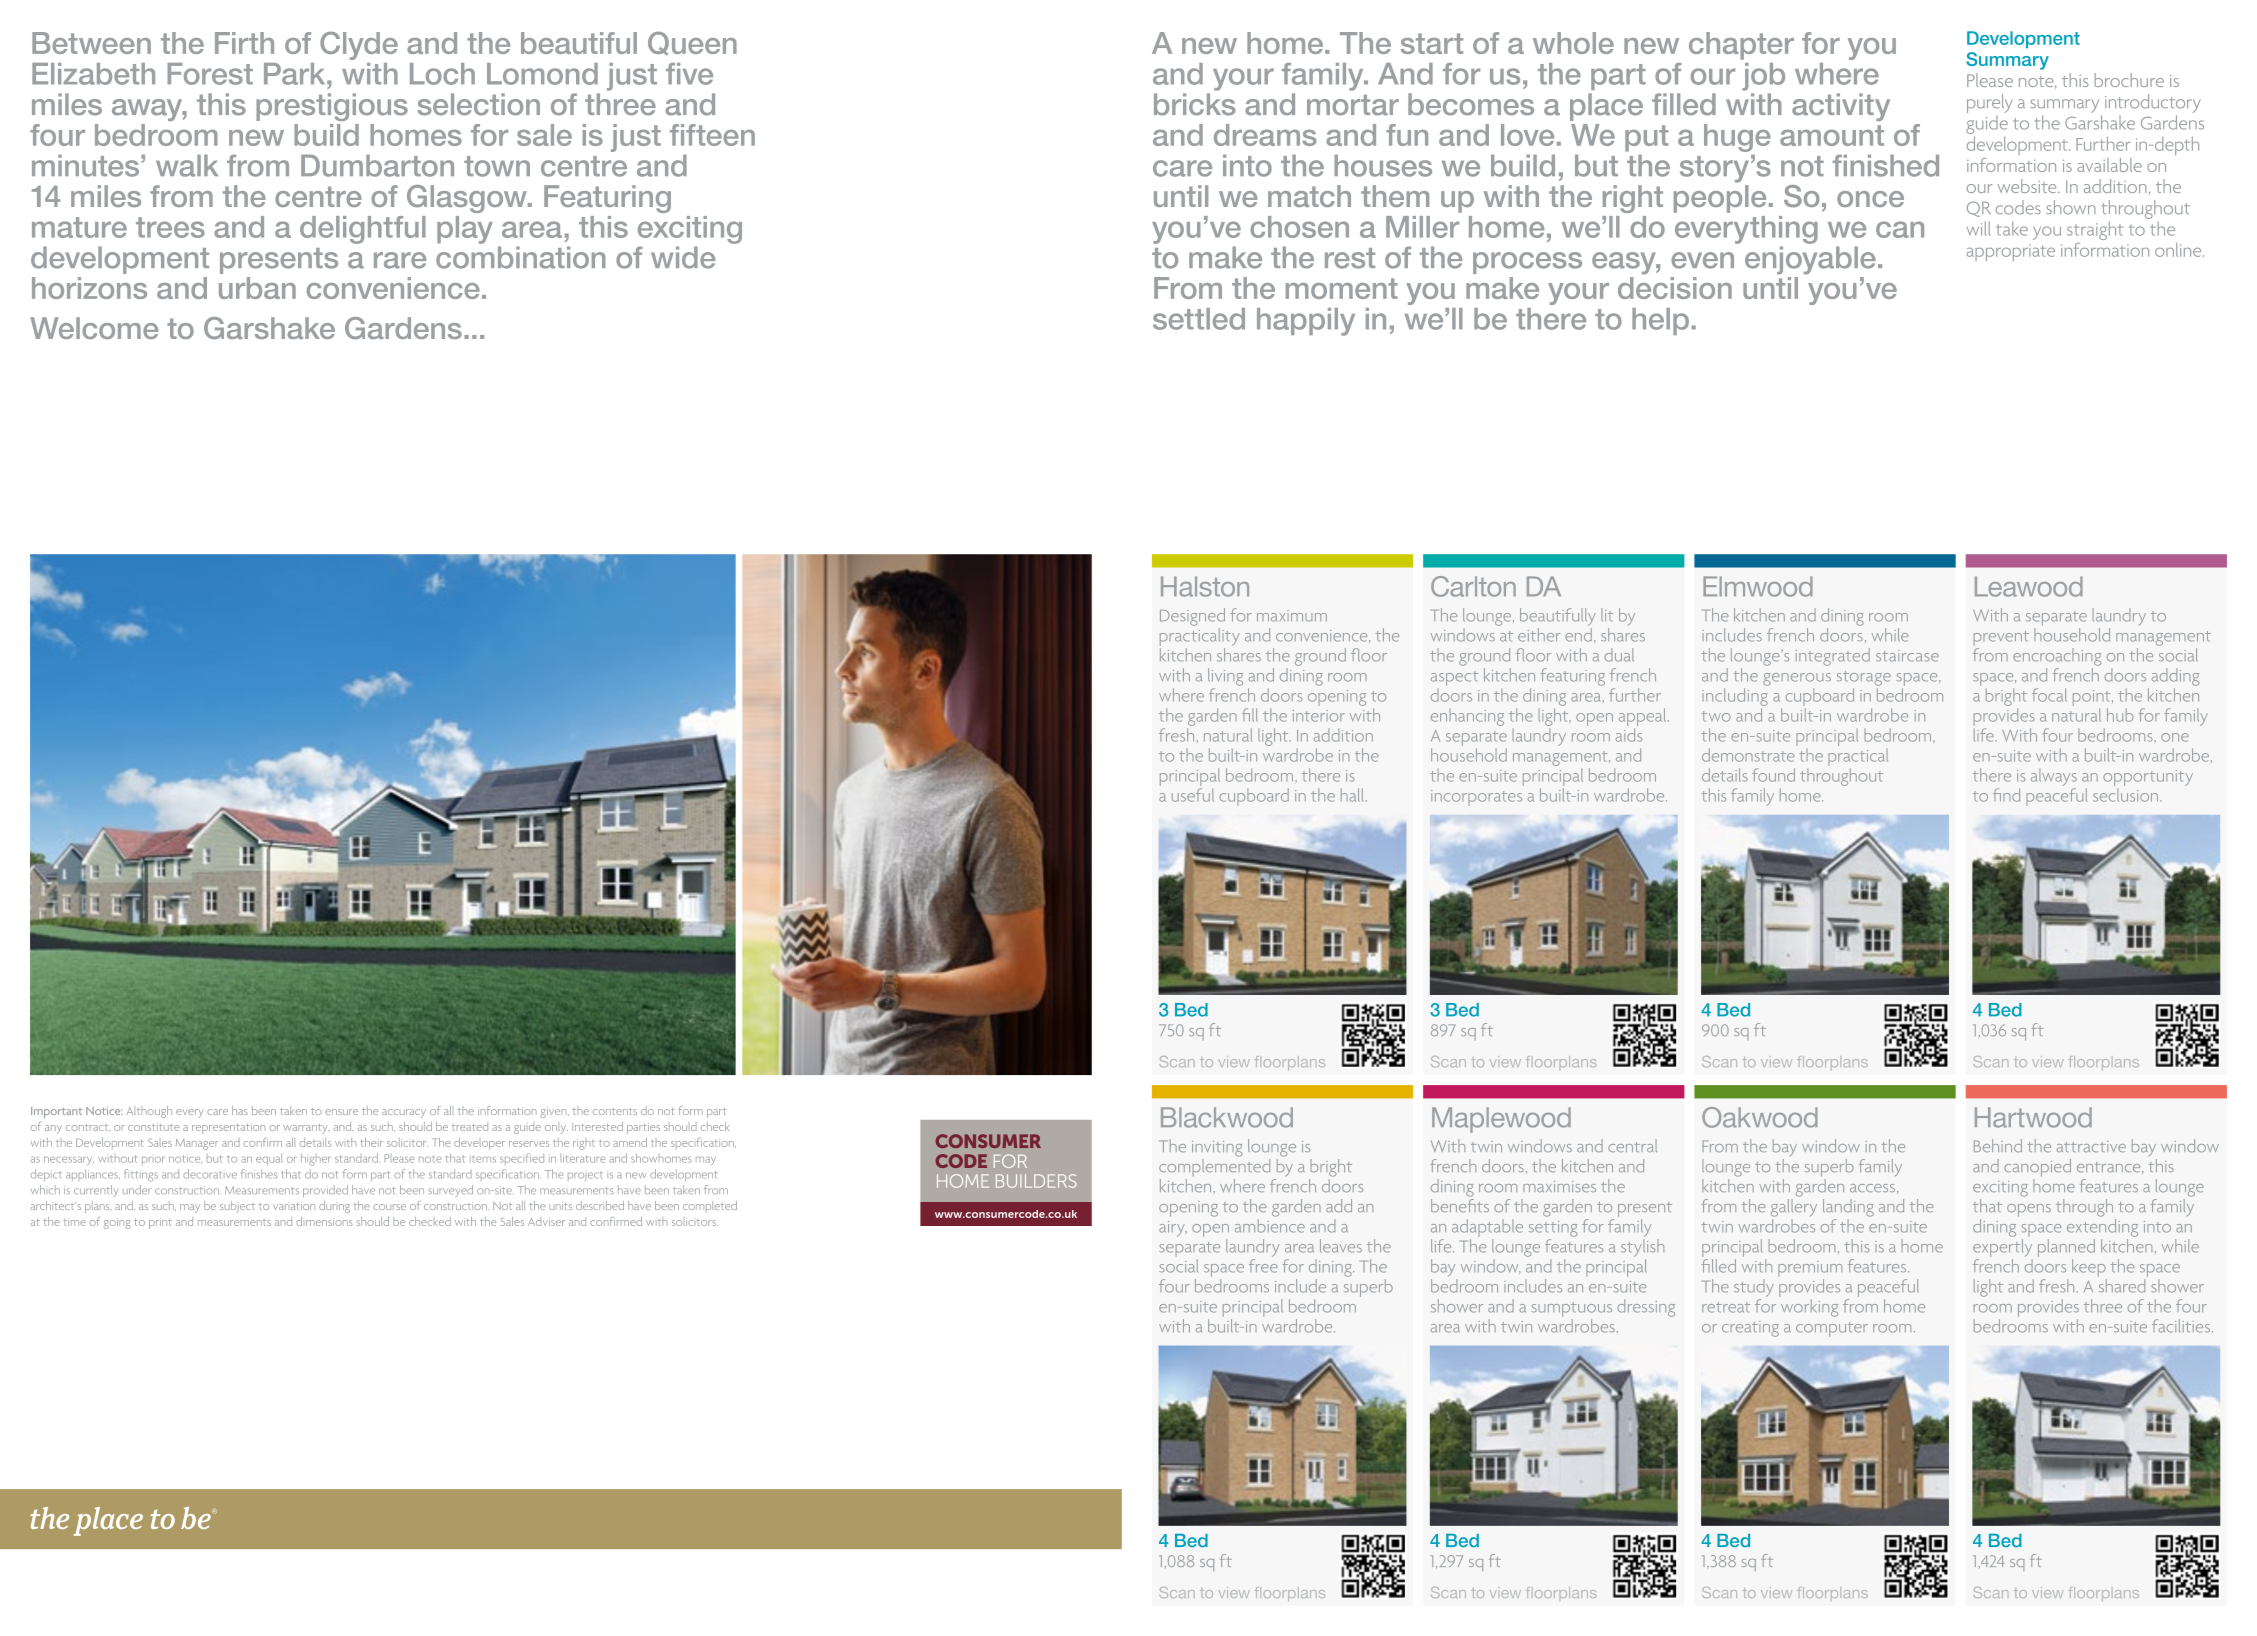 This screenshot has height=1636, width=2257. I want to click on Carlton, so click(1473, 586).
